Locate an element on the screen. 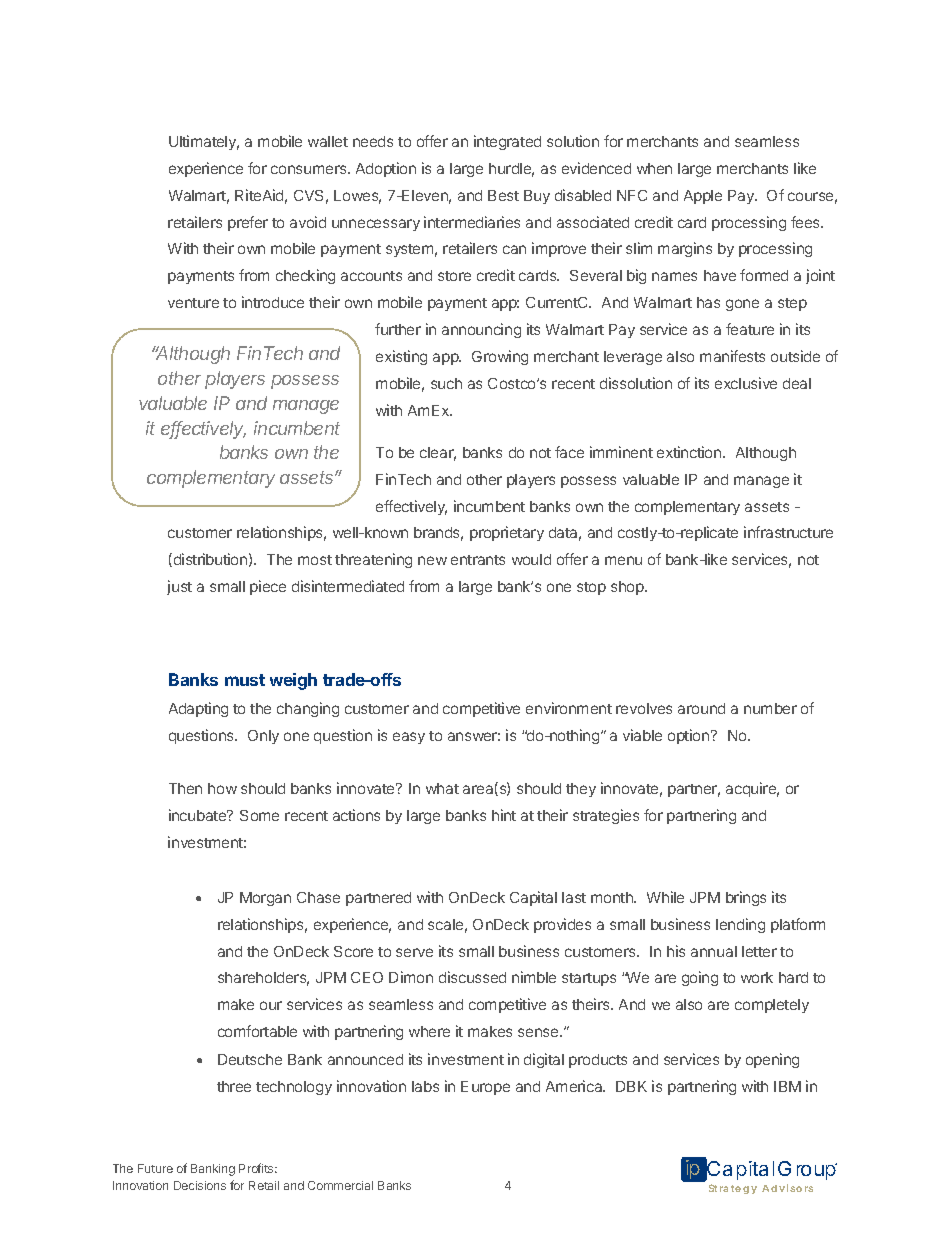  brings is located at coordinates (746, 898).
